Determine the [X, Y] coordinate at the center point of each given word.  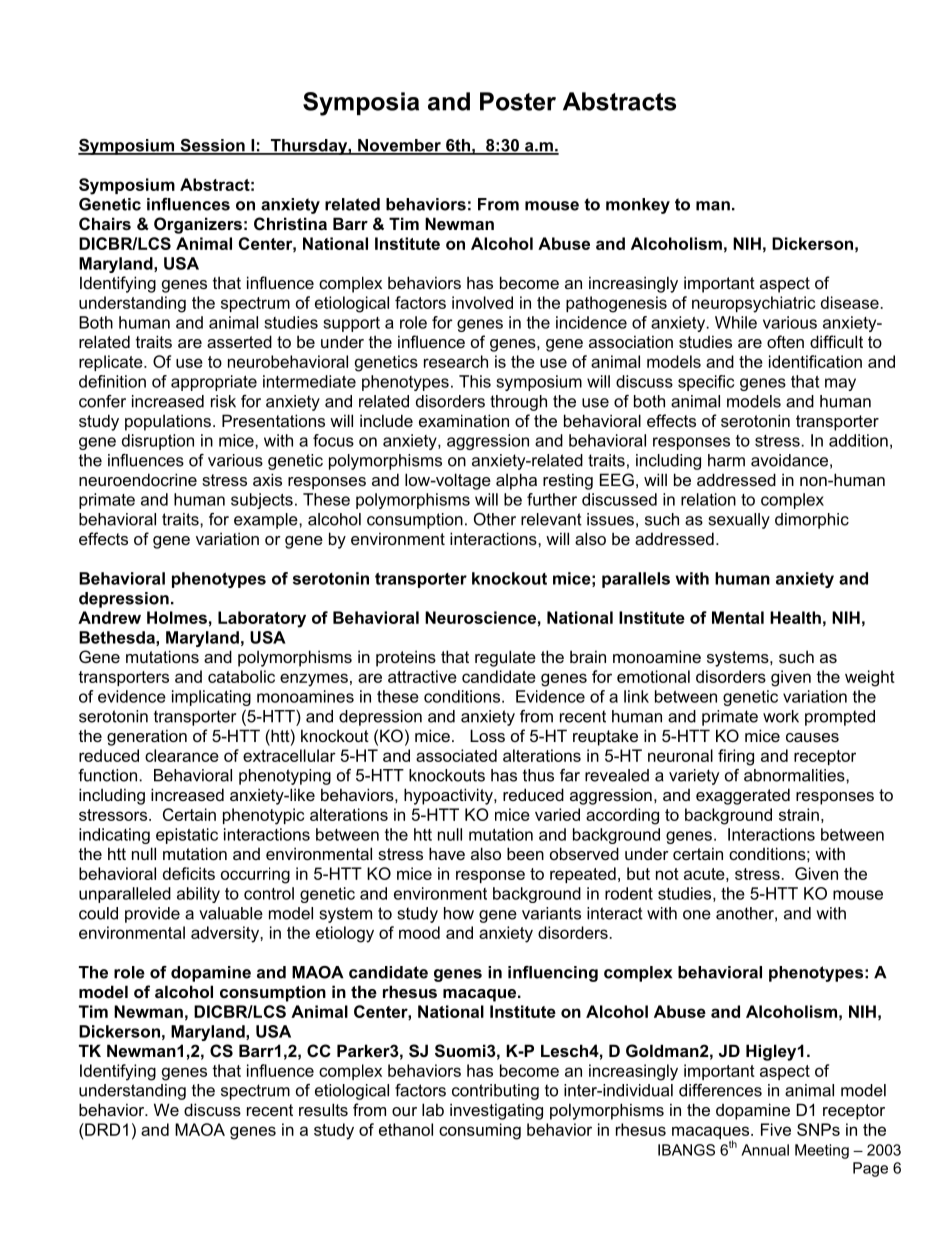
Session [212, 146]
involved [482, 302]
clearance [182, 755]
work [781, 716]
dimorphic [812, 521]
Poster [518, 101]
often [785, 341]
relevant [551, 519]
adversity [226, 934]
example [267, 521]
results [323, 1109]
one [697, 915]
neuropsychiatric [753, 304]
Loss [487, 735]
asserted [239, 341]
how [459, 913]
